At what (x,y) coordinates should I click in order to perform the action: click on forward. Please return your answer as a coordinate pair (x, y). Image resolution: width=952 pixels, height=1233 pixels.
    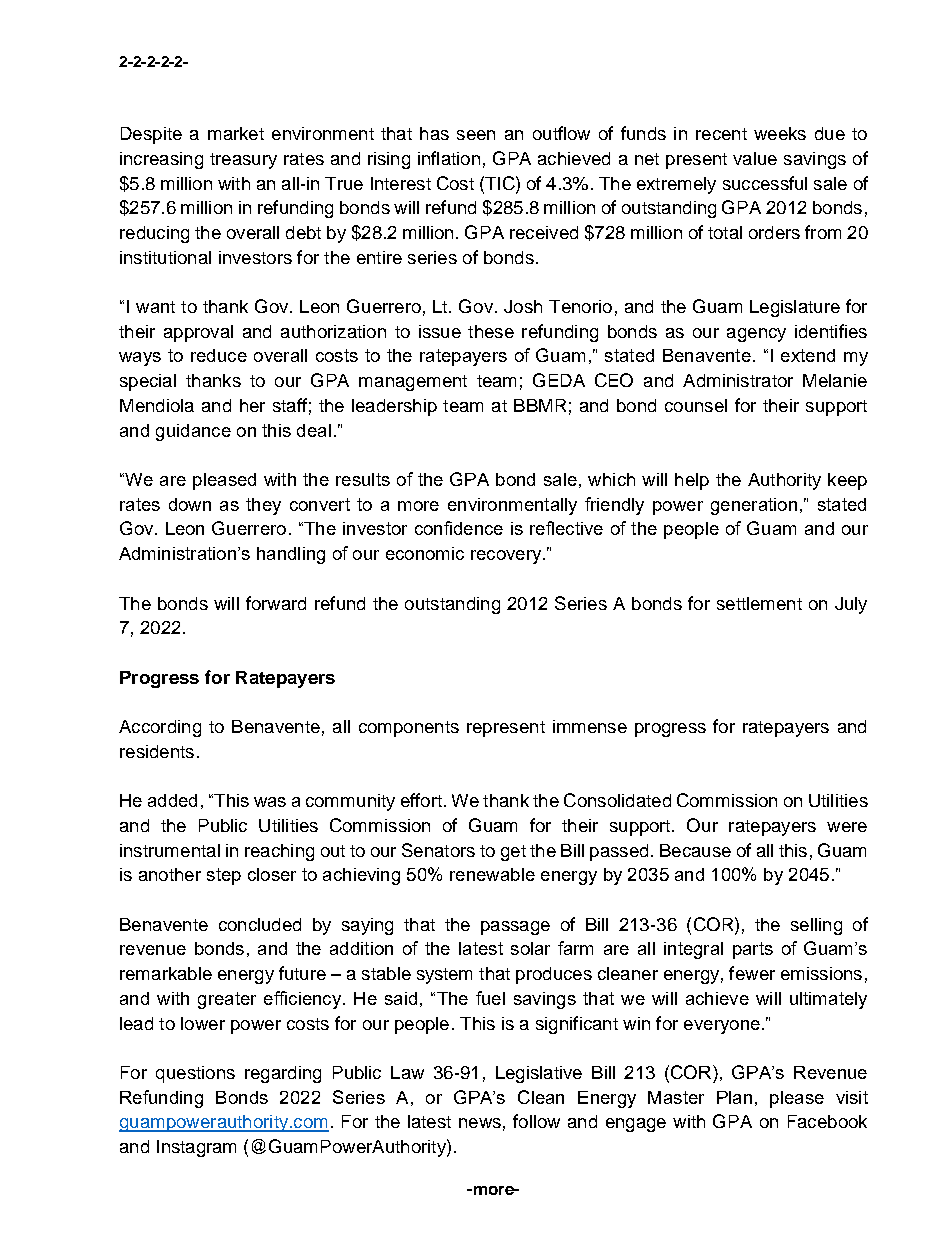
    Looking at the image, I should click on (276, 603).
